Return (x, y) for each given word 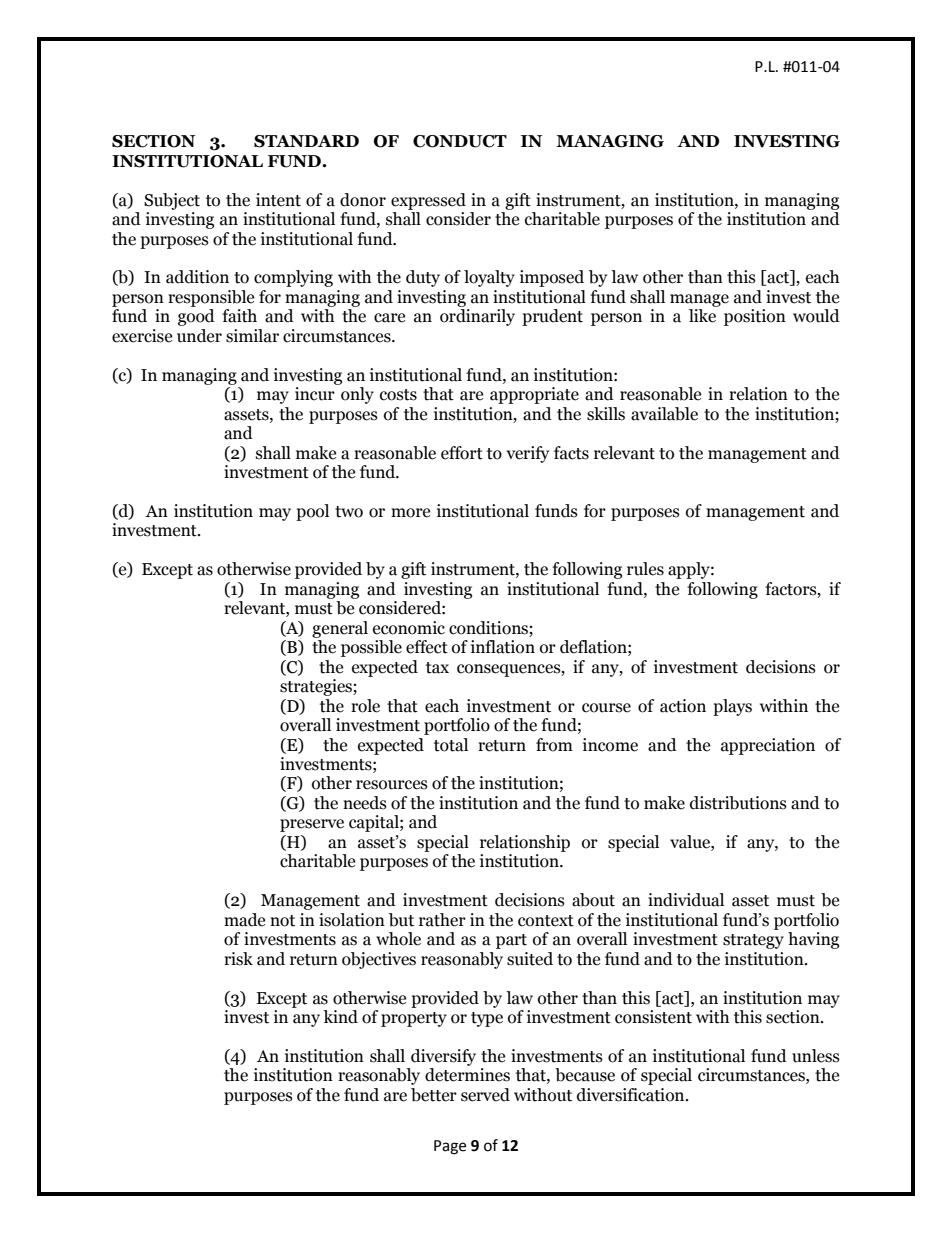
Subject (172, 201)
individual (686, 900)
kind (340, 1017)
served (485, 1095)
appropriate (534, 395)
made (244, 920)
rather (442, 920)
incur (315, 394)
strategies (317, 687)
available (664, 414)
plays (732, 707)
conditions (488, 628)
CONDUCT (460, 141)
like (702, 316)
